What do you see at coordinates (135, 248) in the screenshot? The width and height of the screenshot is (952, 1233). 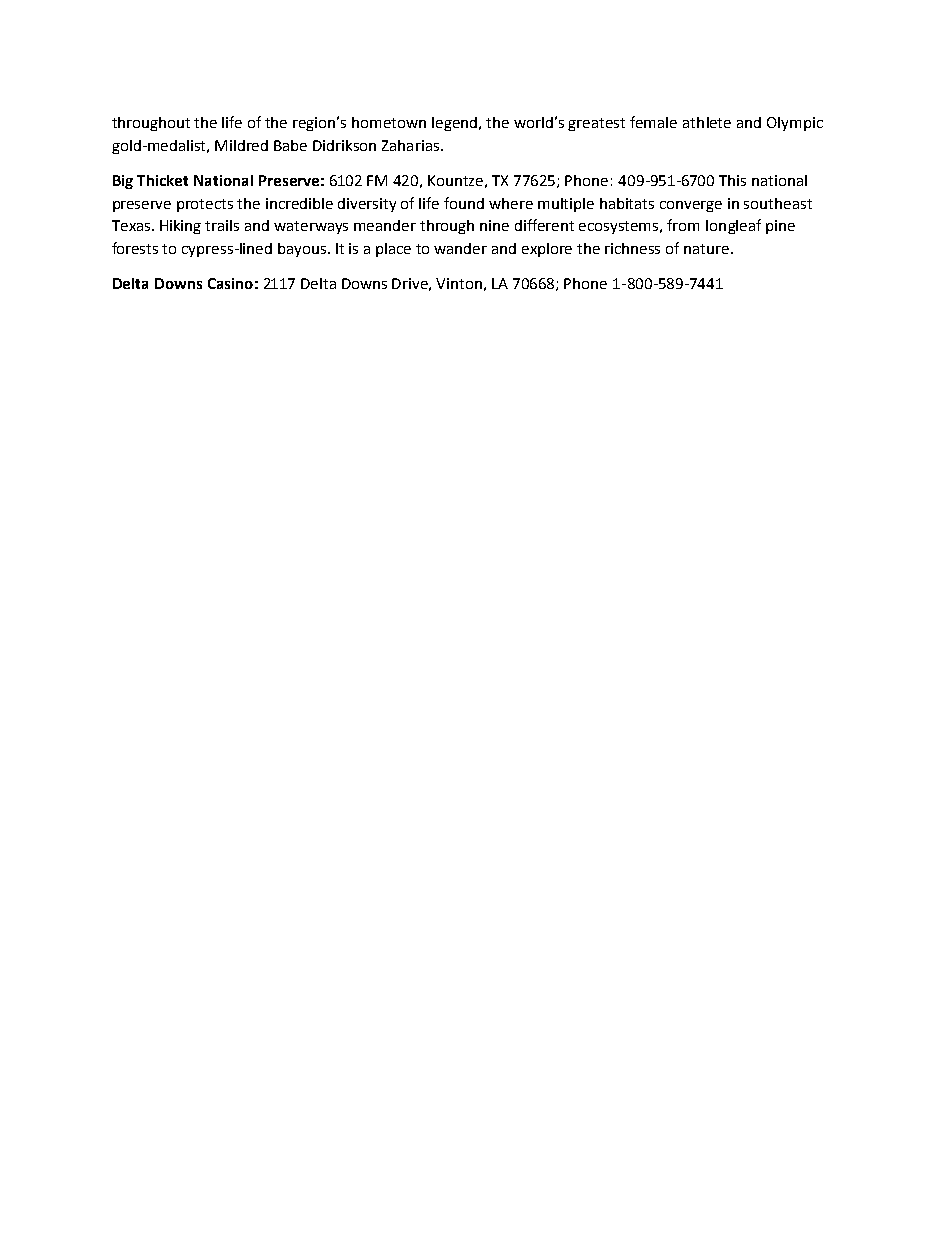 I see `forests` at bounding box center [135, 248].
